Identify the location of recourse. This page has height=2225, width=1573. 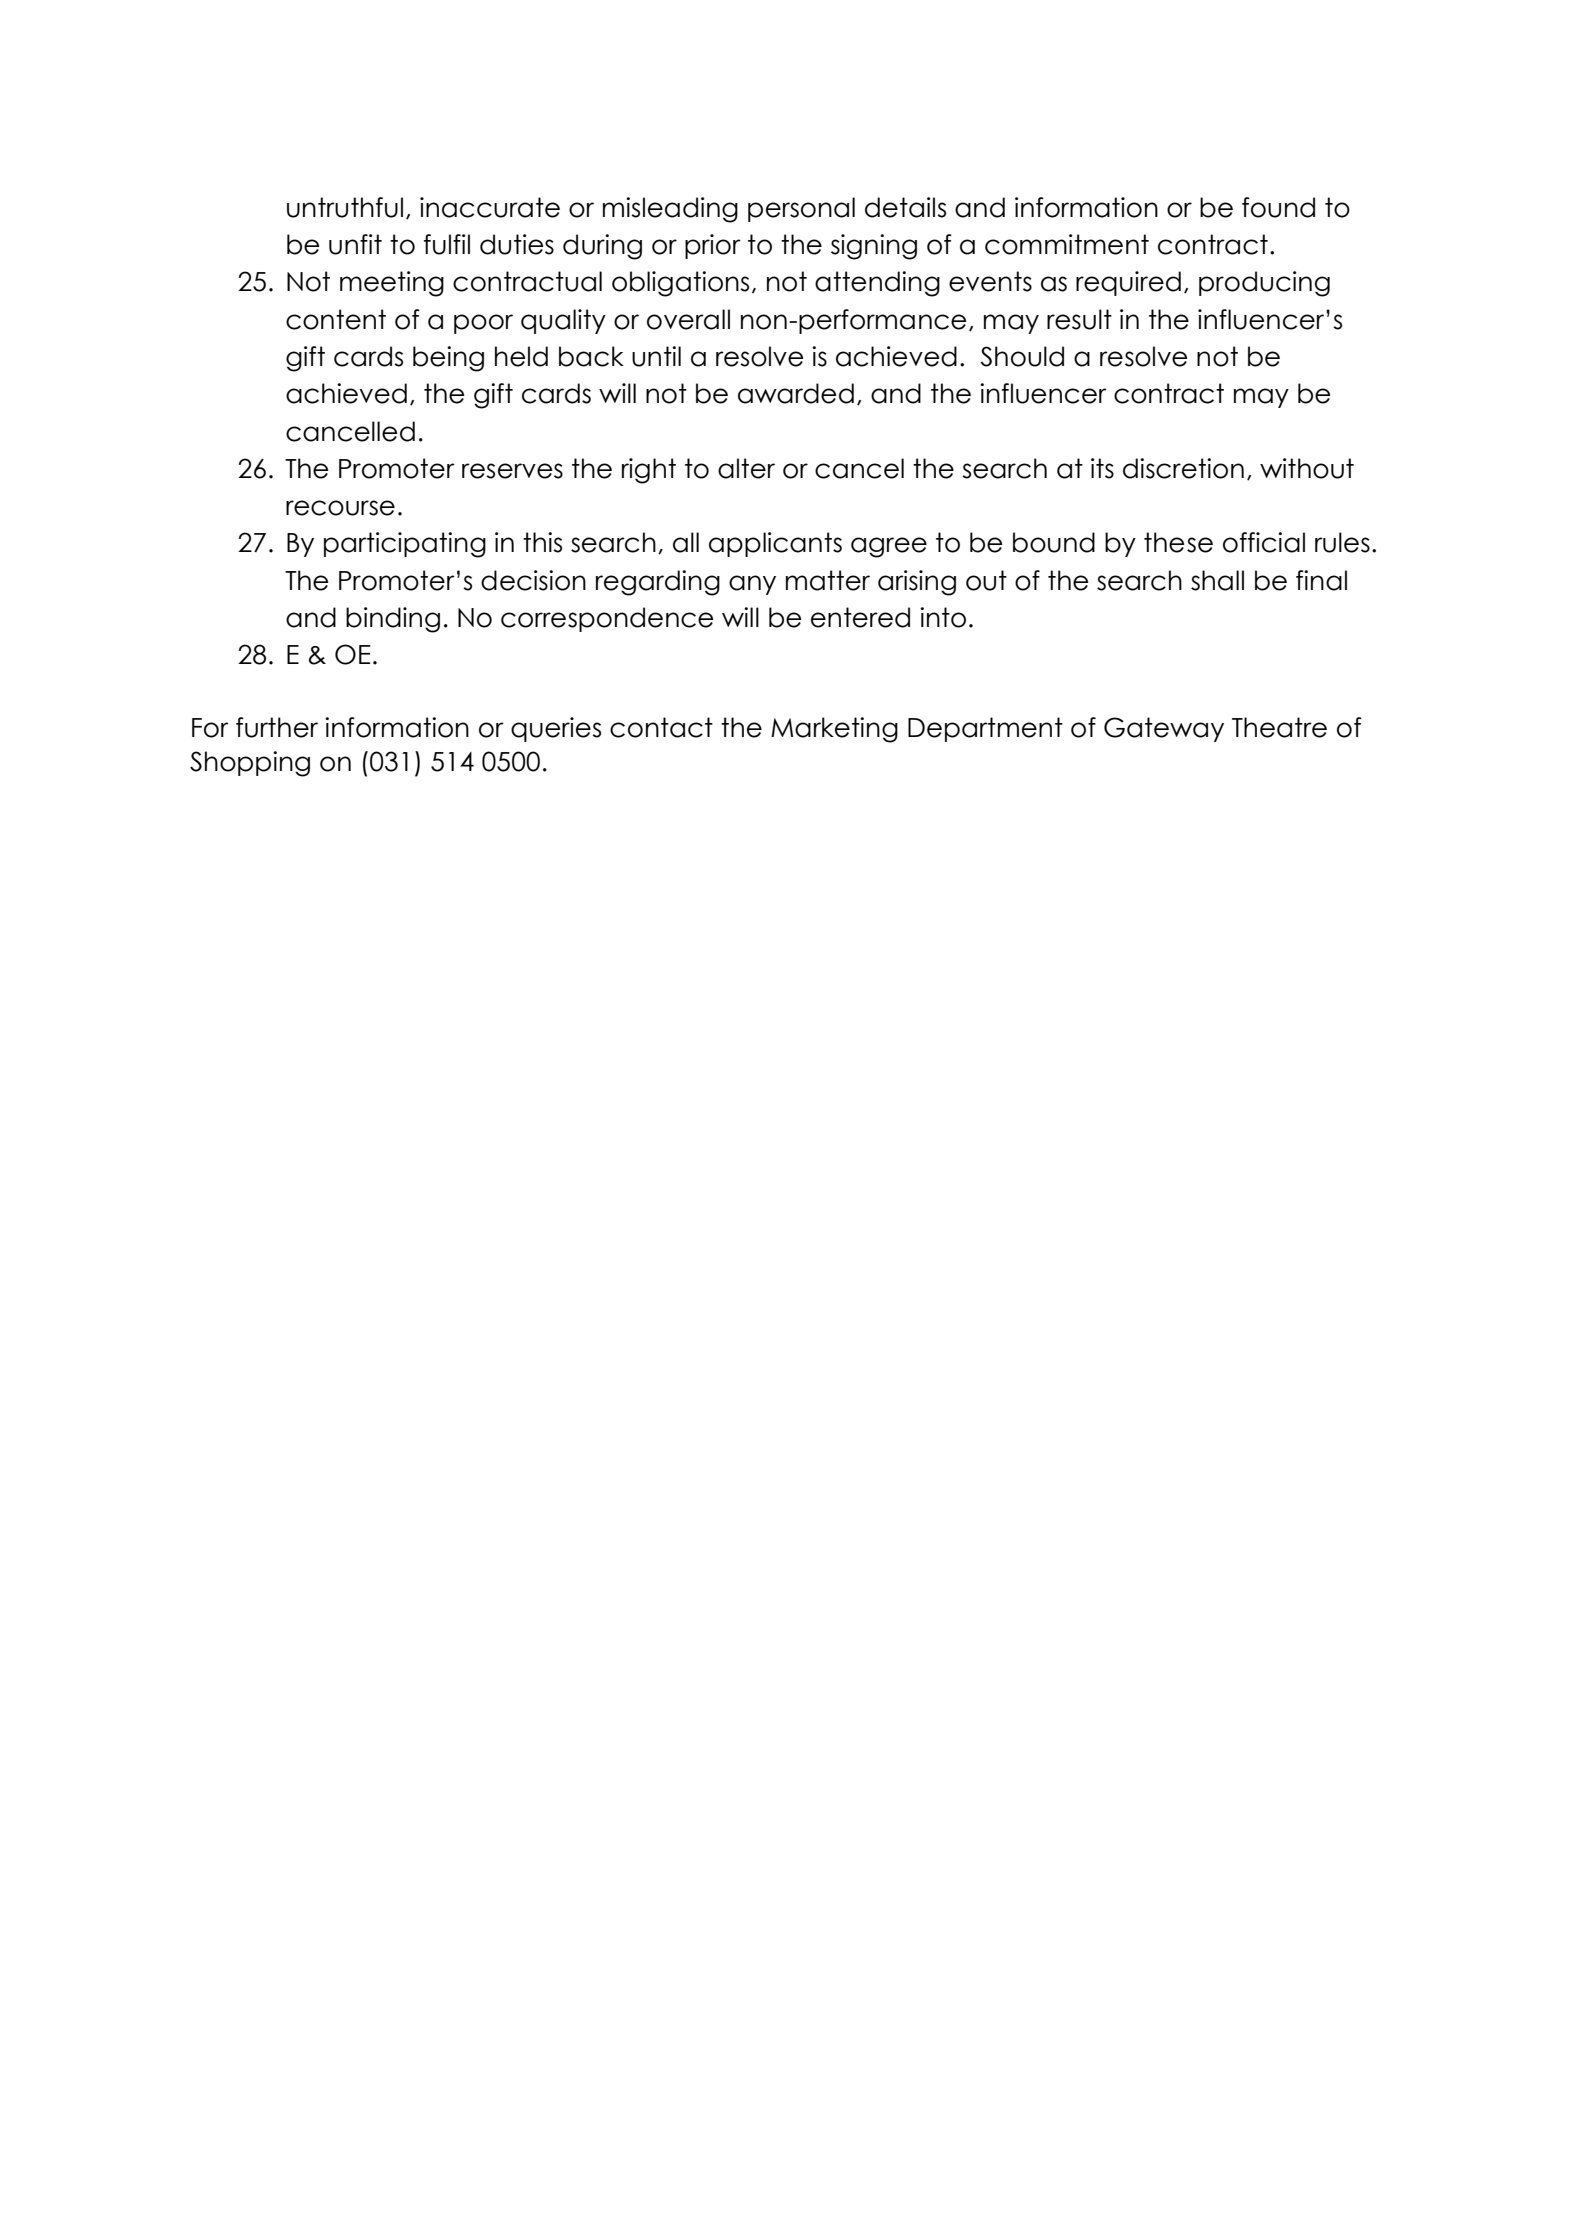
(340, 508).
